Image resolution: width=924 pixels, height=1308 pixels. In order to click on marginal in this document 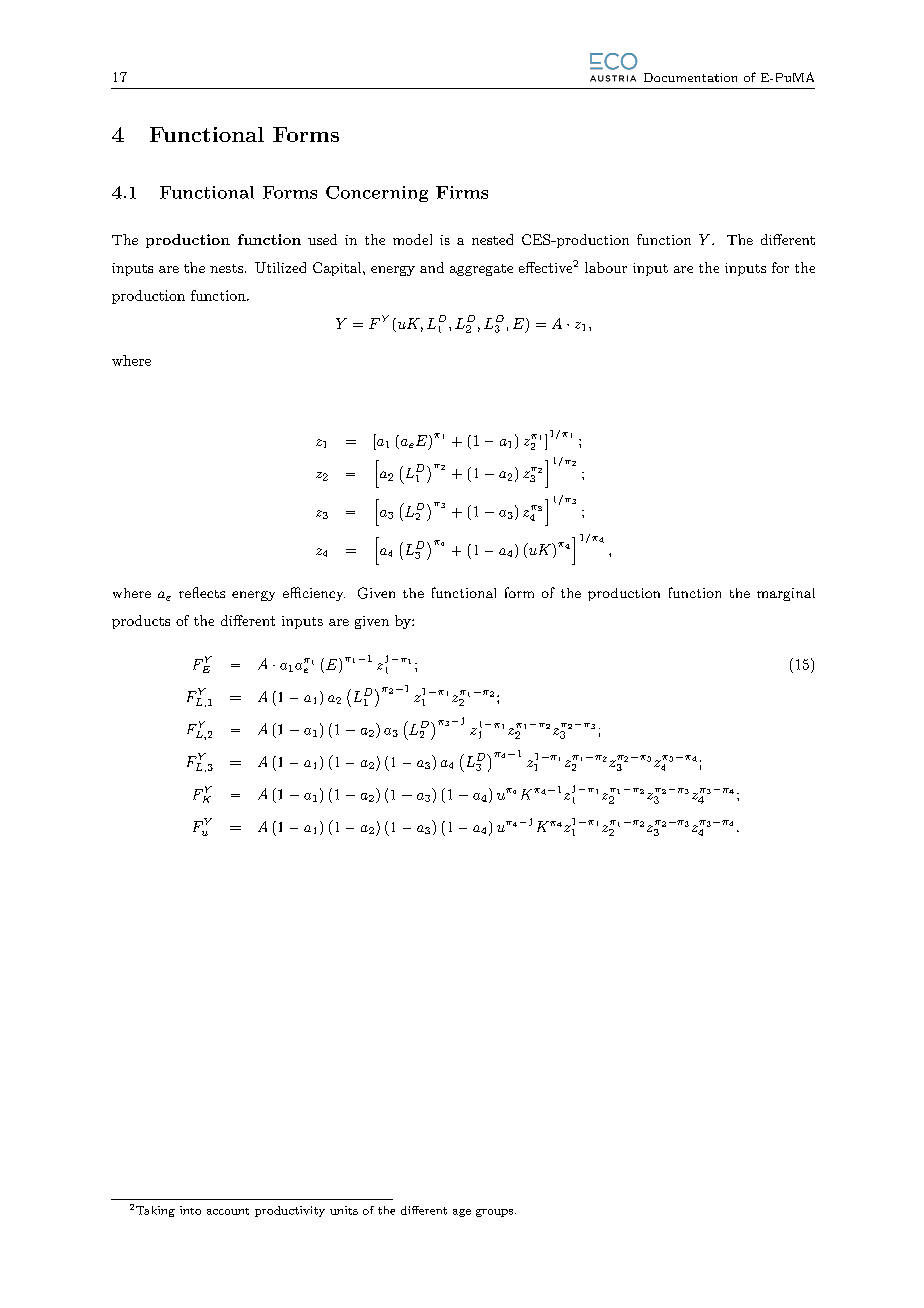, I will do `click(786, 594)`.
